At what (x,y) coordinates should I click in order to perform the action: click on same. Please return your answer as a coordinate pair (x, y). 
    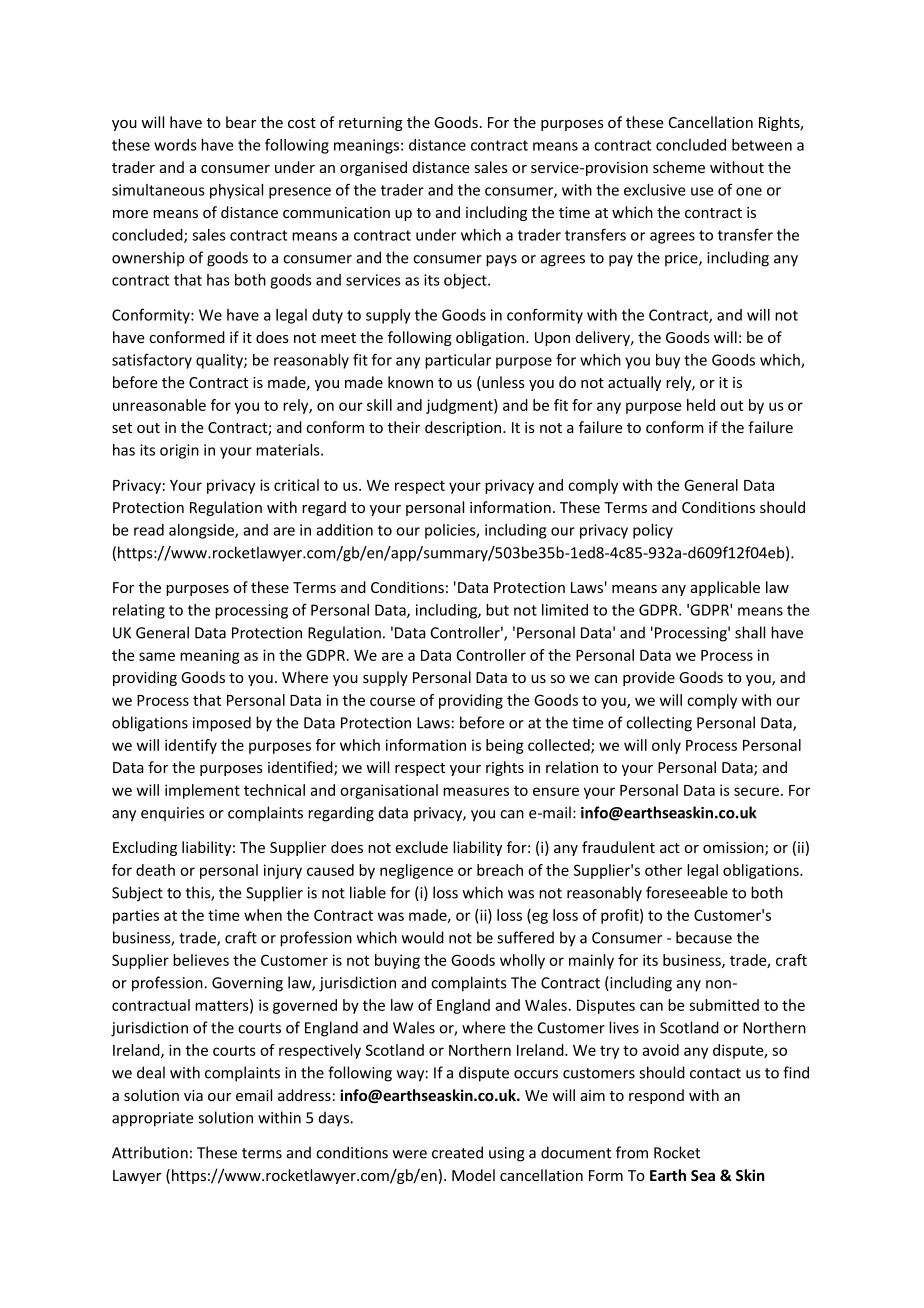
    Looking at the image, I should click on (157, 656).
